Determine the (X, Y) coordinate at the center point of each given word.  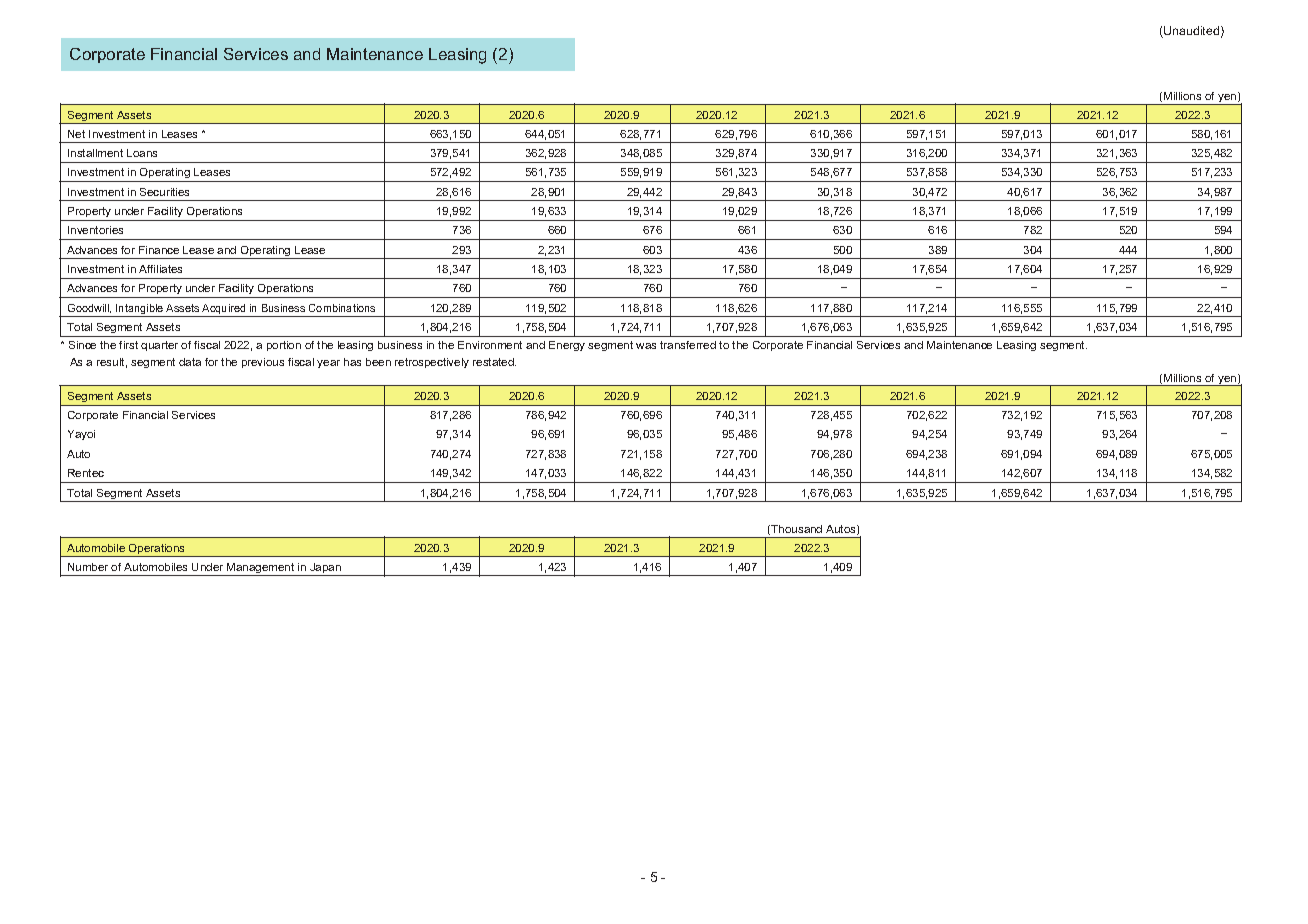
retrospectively (432, 363)
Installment (95, 153)
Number (88, 567)
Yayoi (81, 435)
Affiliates (160, 269)
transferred (688, 345)
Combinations (342, 308)
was (646, 346)
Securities (164, 192)
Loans (142, 153)
